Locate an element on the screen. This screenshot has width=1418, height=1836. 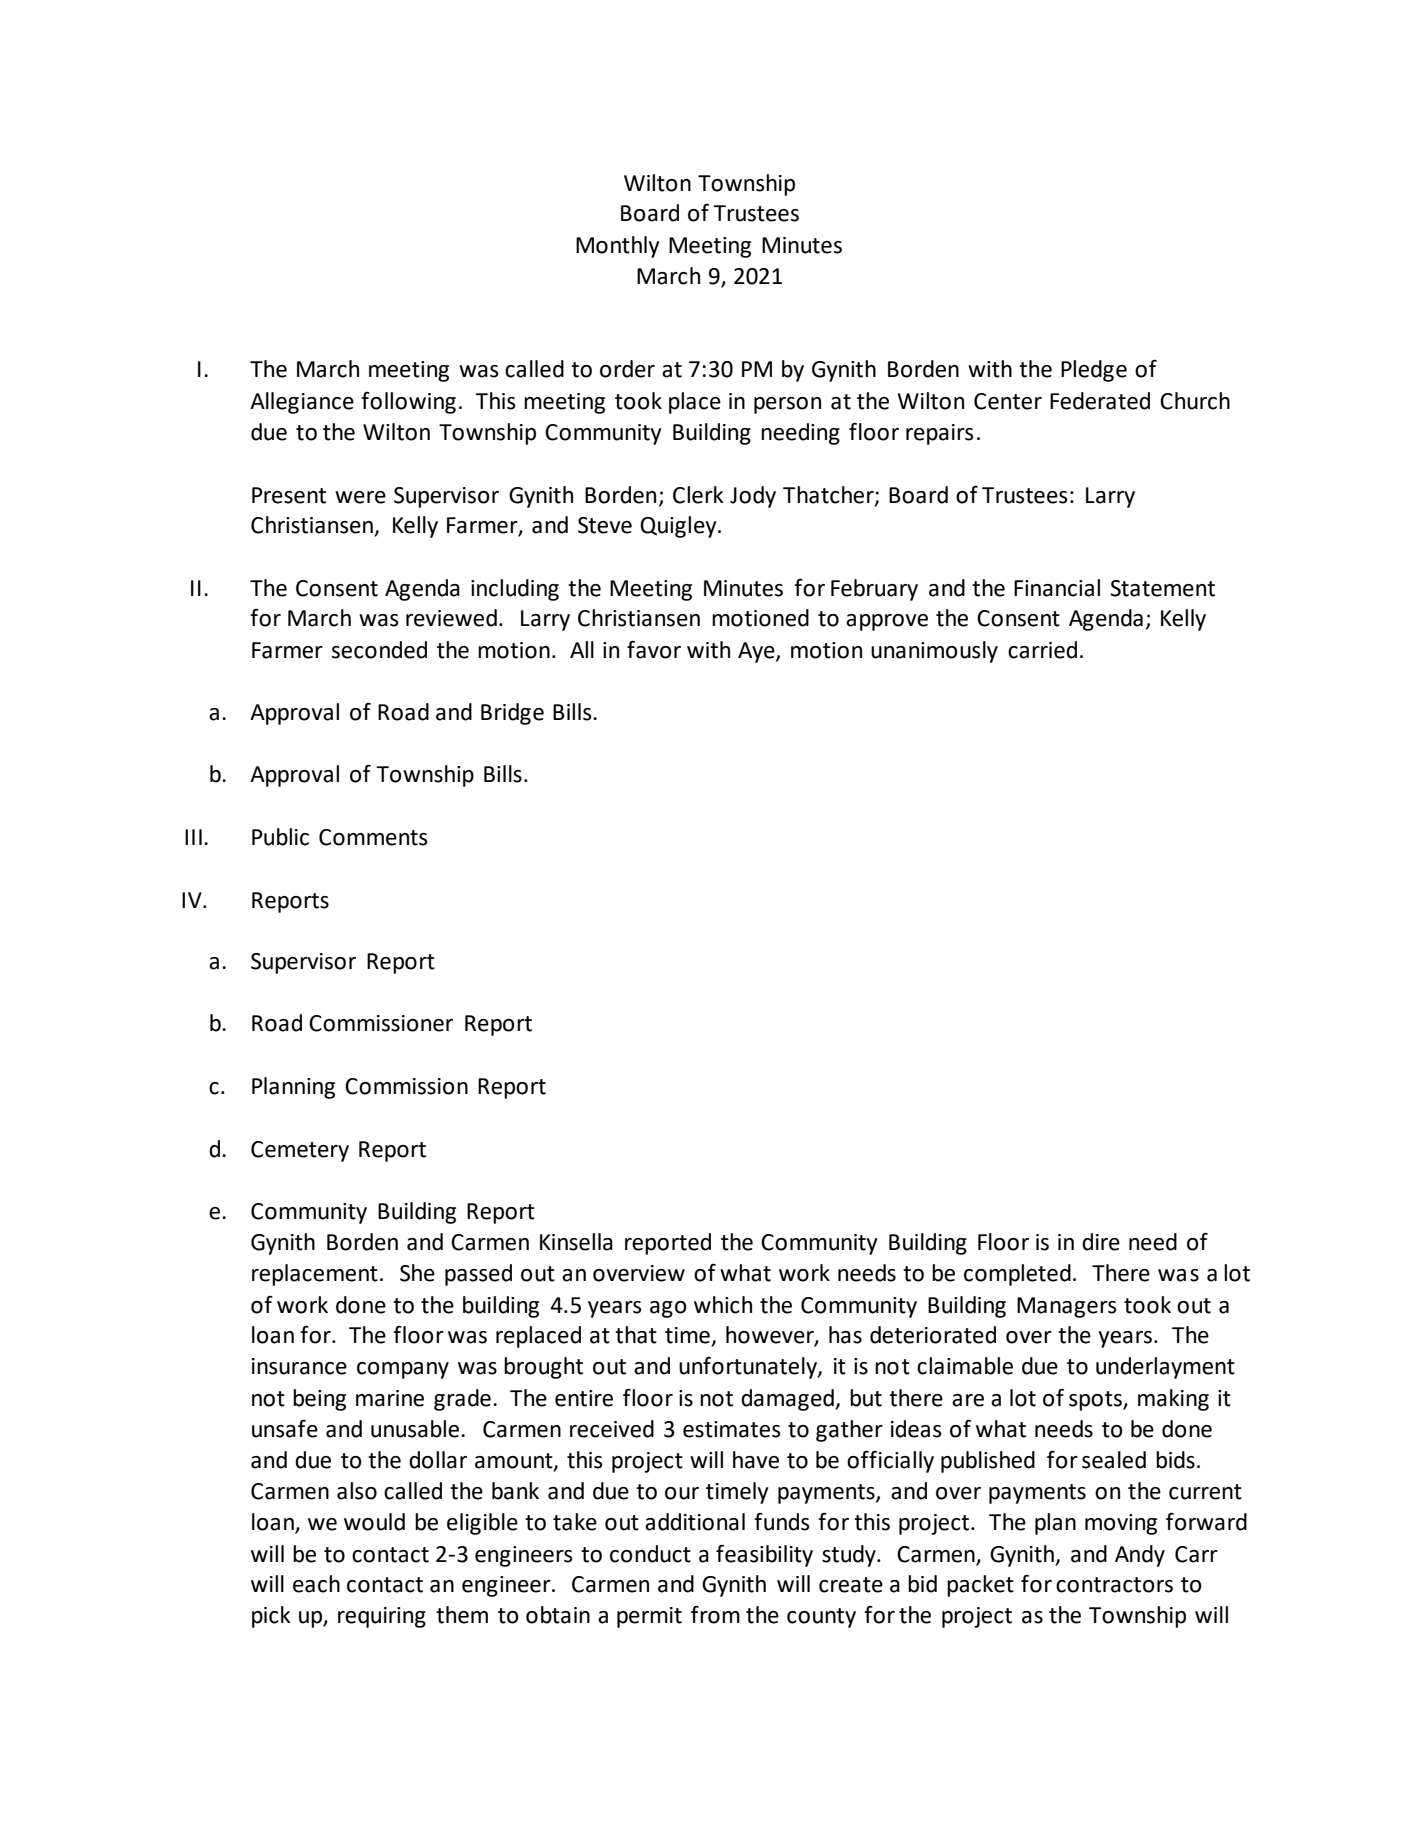
Public is located at coordinates (280, 837).
